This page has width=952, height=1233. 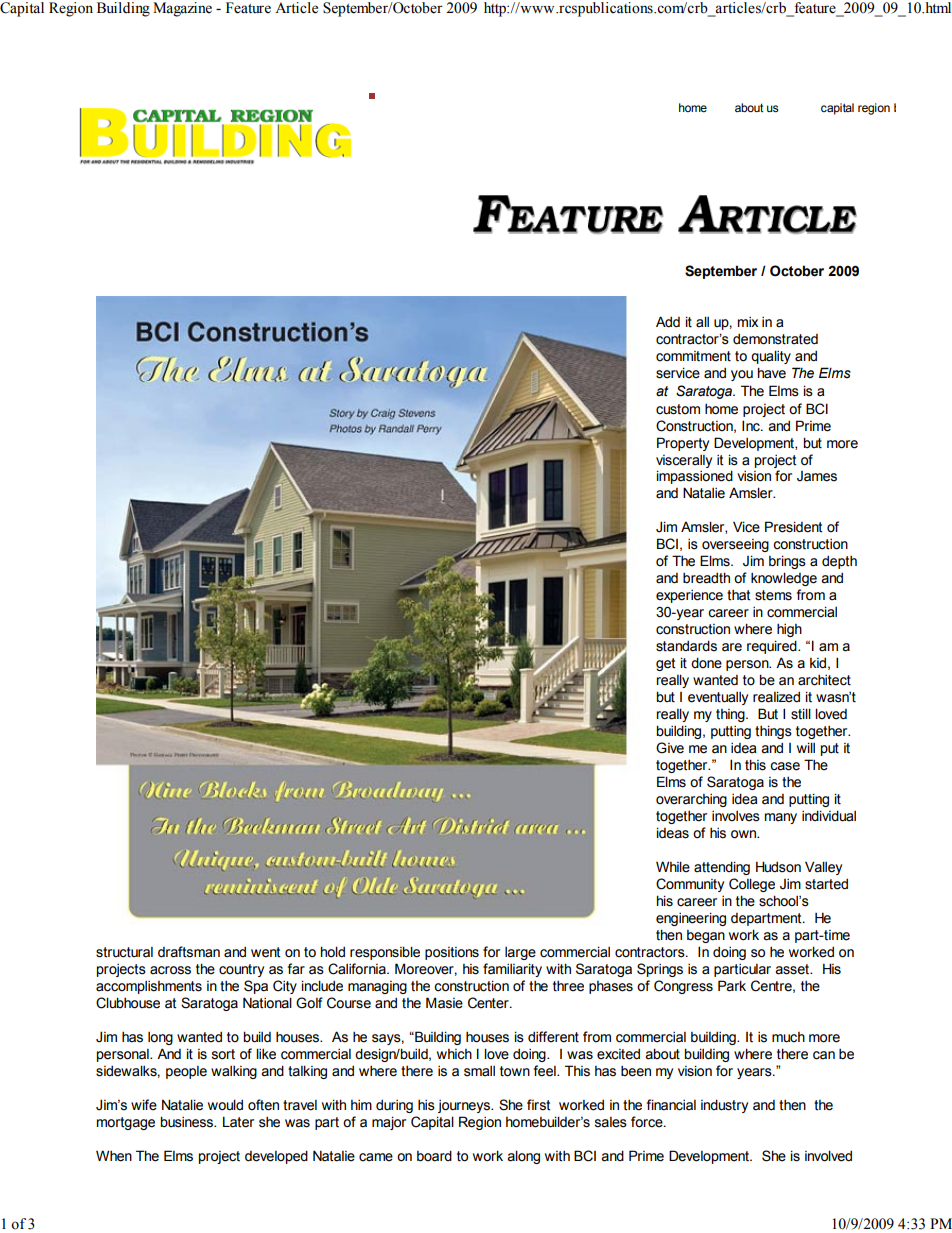 What do you see at coordinates (265, 952) in the page?
I see `went` at bounding box center [265, 952].
